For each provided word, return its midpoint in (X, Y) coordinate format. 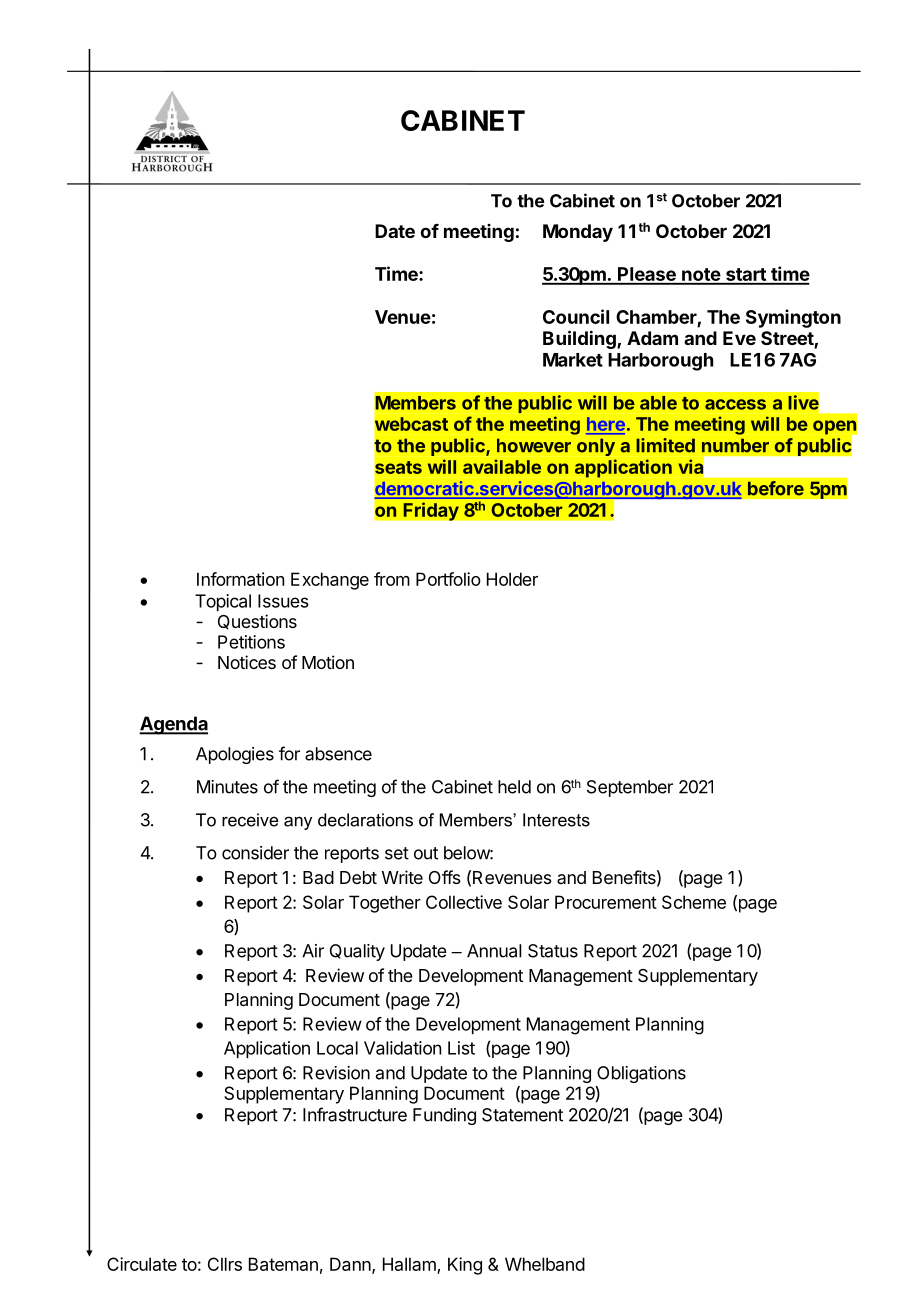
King (465, 1266)
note (701, 276)
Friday (431, 511)
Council (576, 316)
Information (240, 579)
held (514, 787)
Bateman (283, 1264)
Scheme (694, 902)
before (776, 488)
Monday (578, 233)
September (630, 788)
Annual (494, 951)
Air (313, 951)
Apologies (235, 755)
